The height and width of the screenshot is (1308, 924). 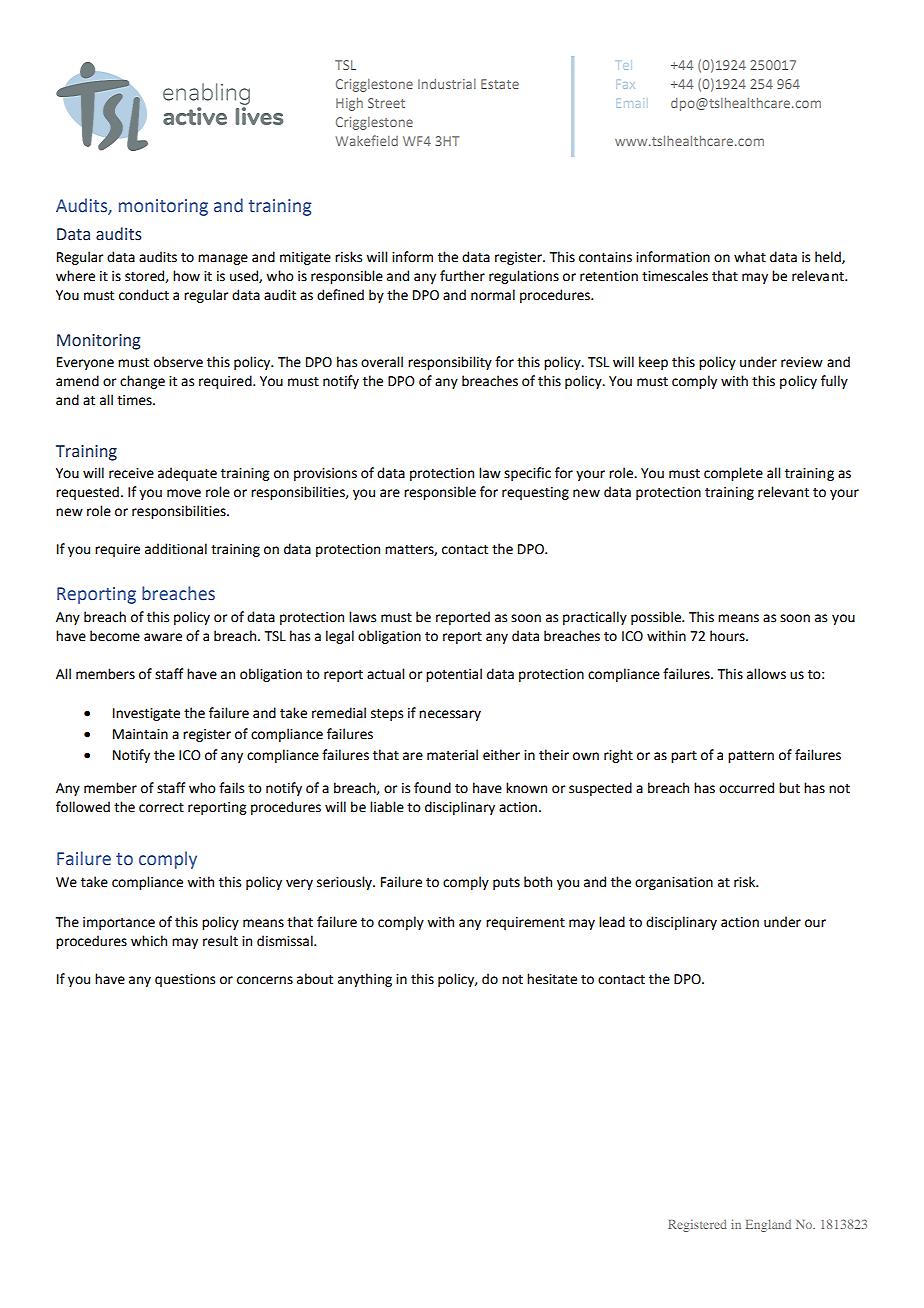 What do you see at coordinates (750, 257) in the screenshot?
I see `what` at bounding box center [750, 257].
